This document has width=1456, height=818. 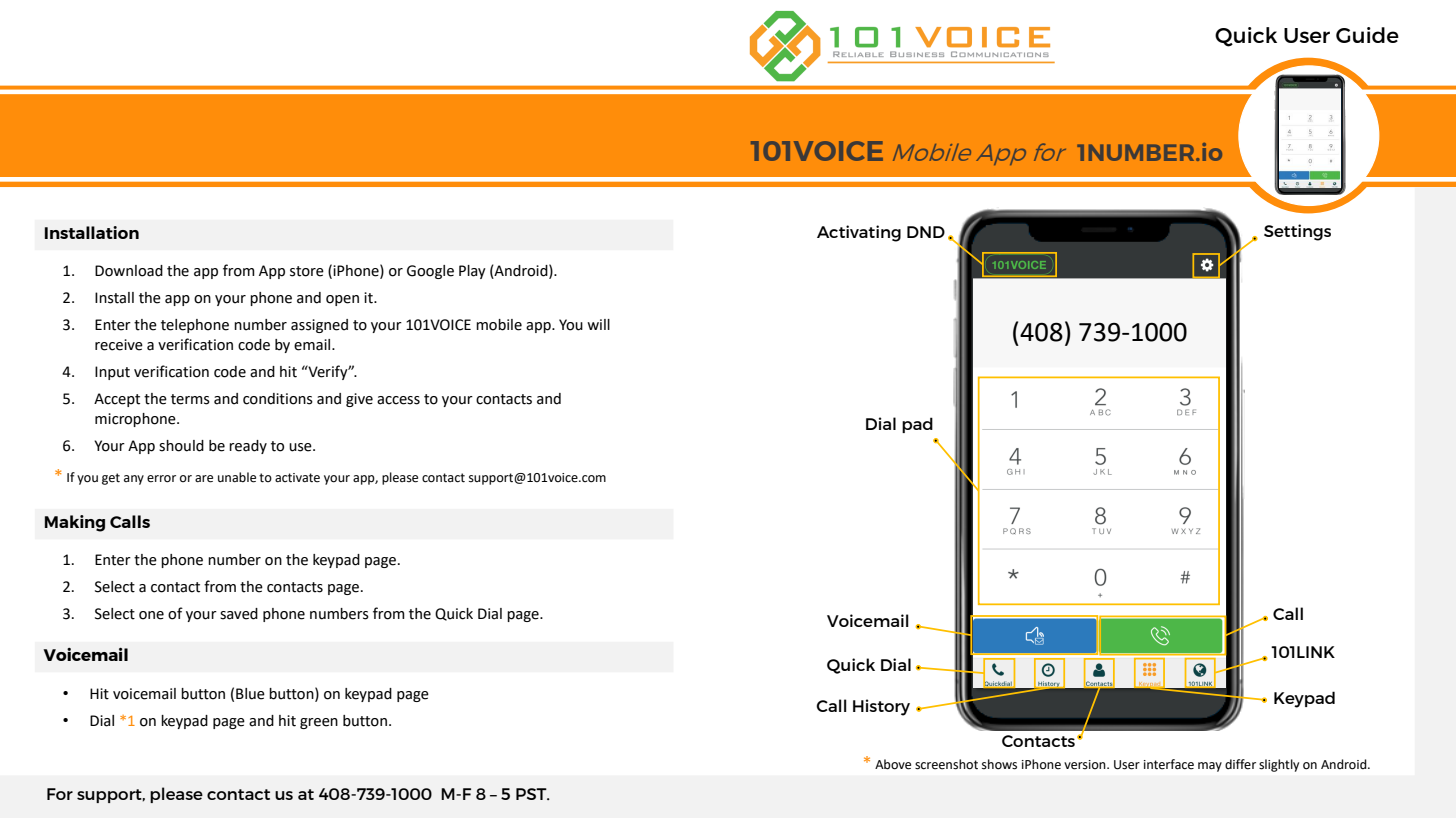 What do you see at coordinates (307, 271) in the document?
I see `store` at bounding box center [307, 271].
